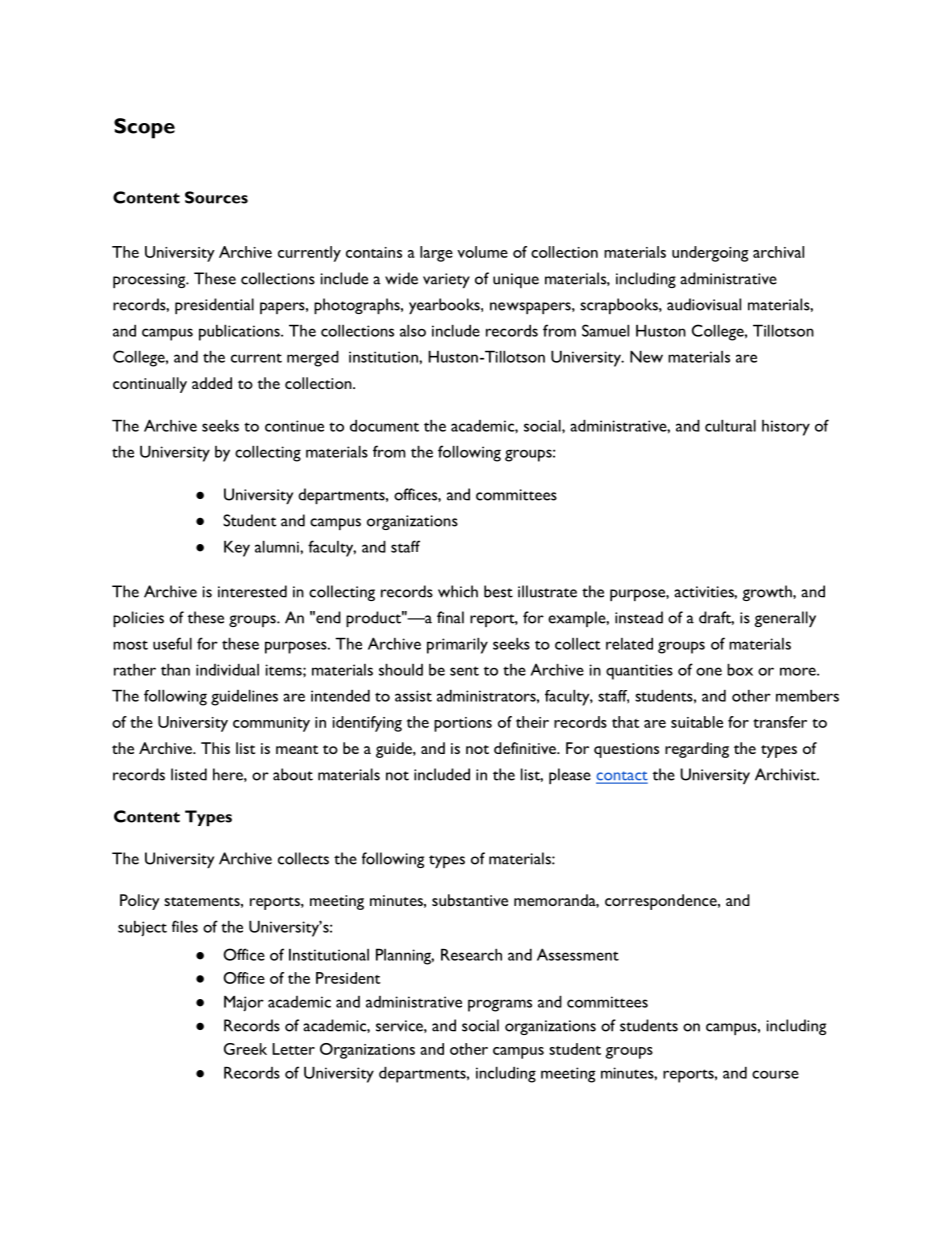 The image size is (952, 1233). I want to click on cultural, so click(730, 426).
